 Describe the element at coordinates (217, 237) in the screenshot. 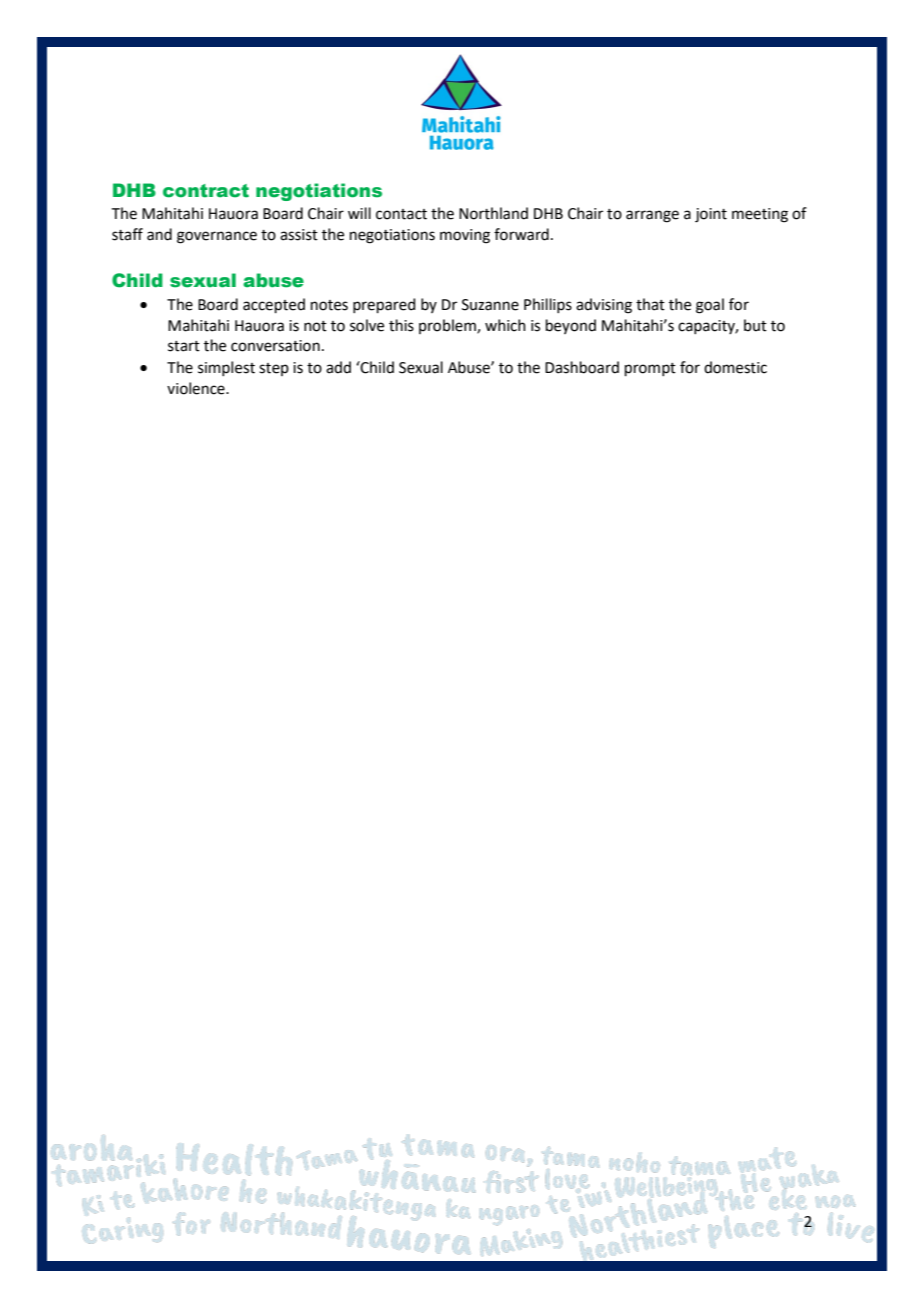

I see `governance` at that location.
